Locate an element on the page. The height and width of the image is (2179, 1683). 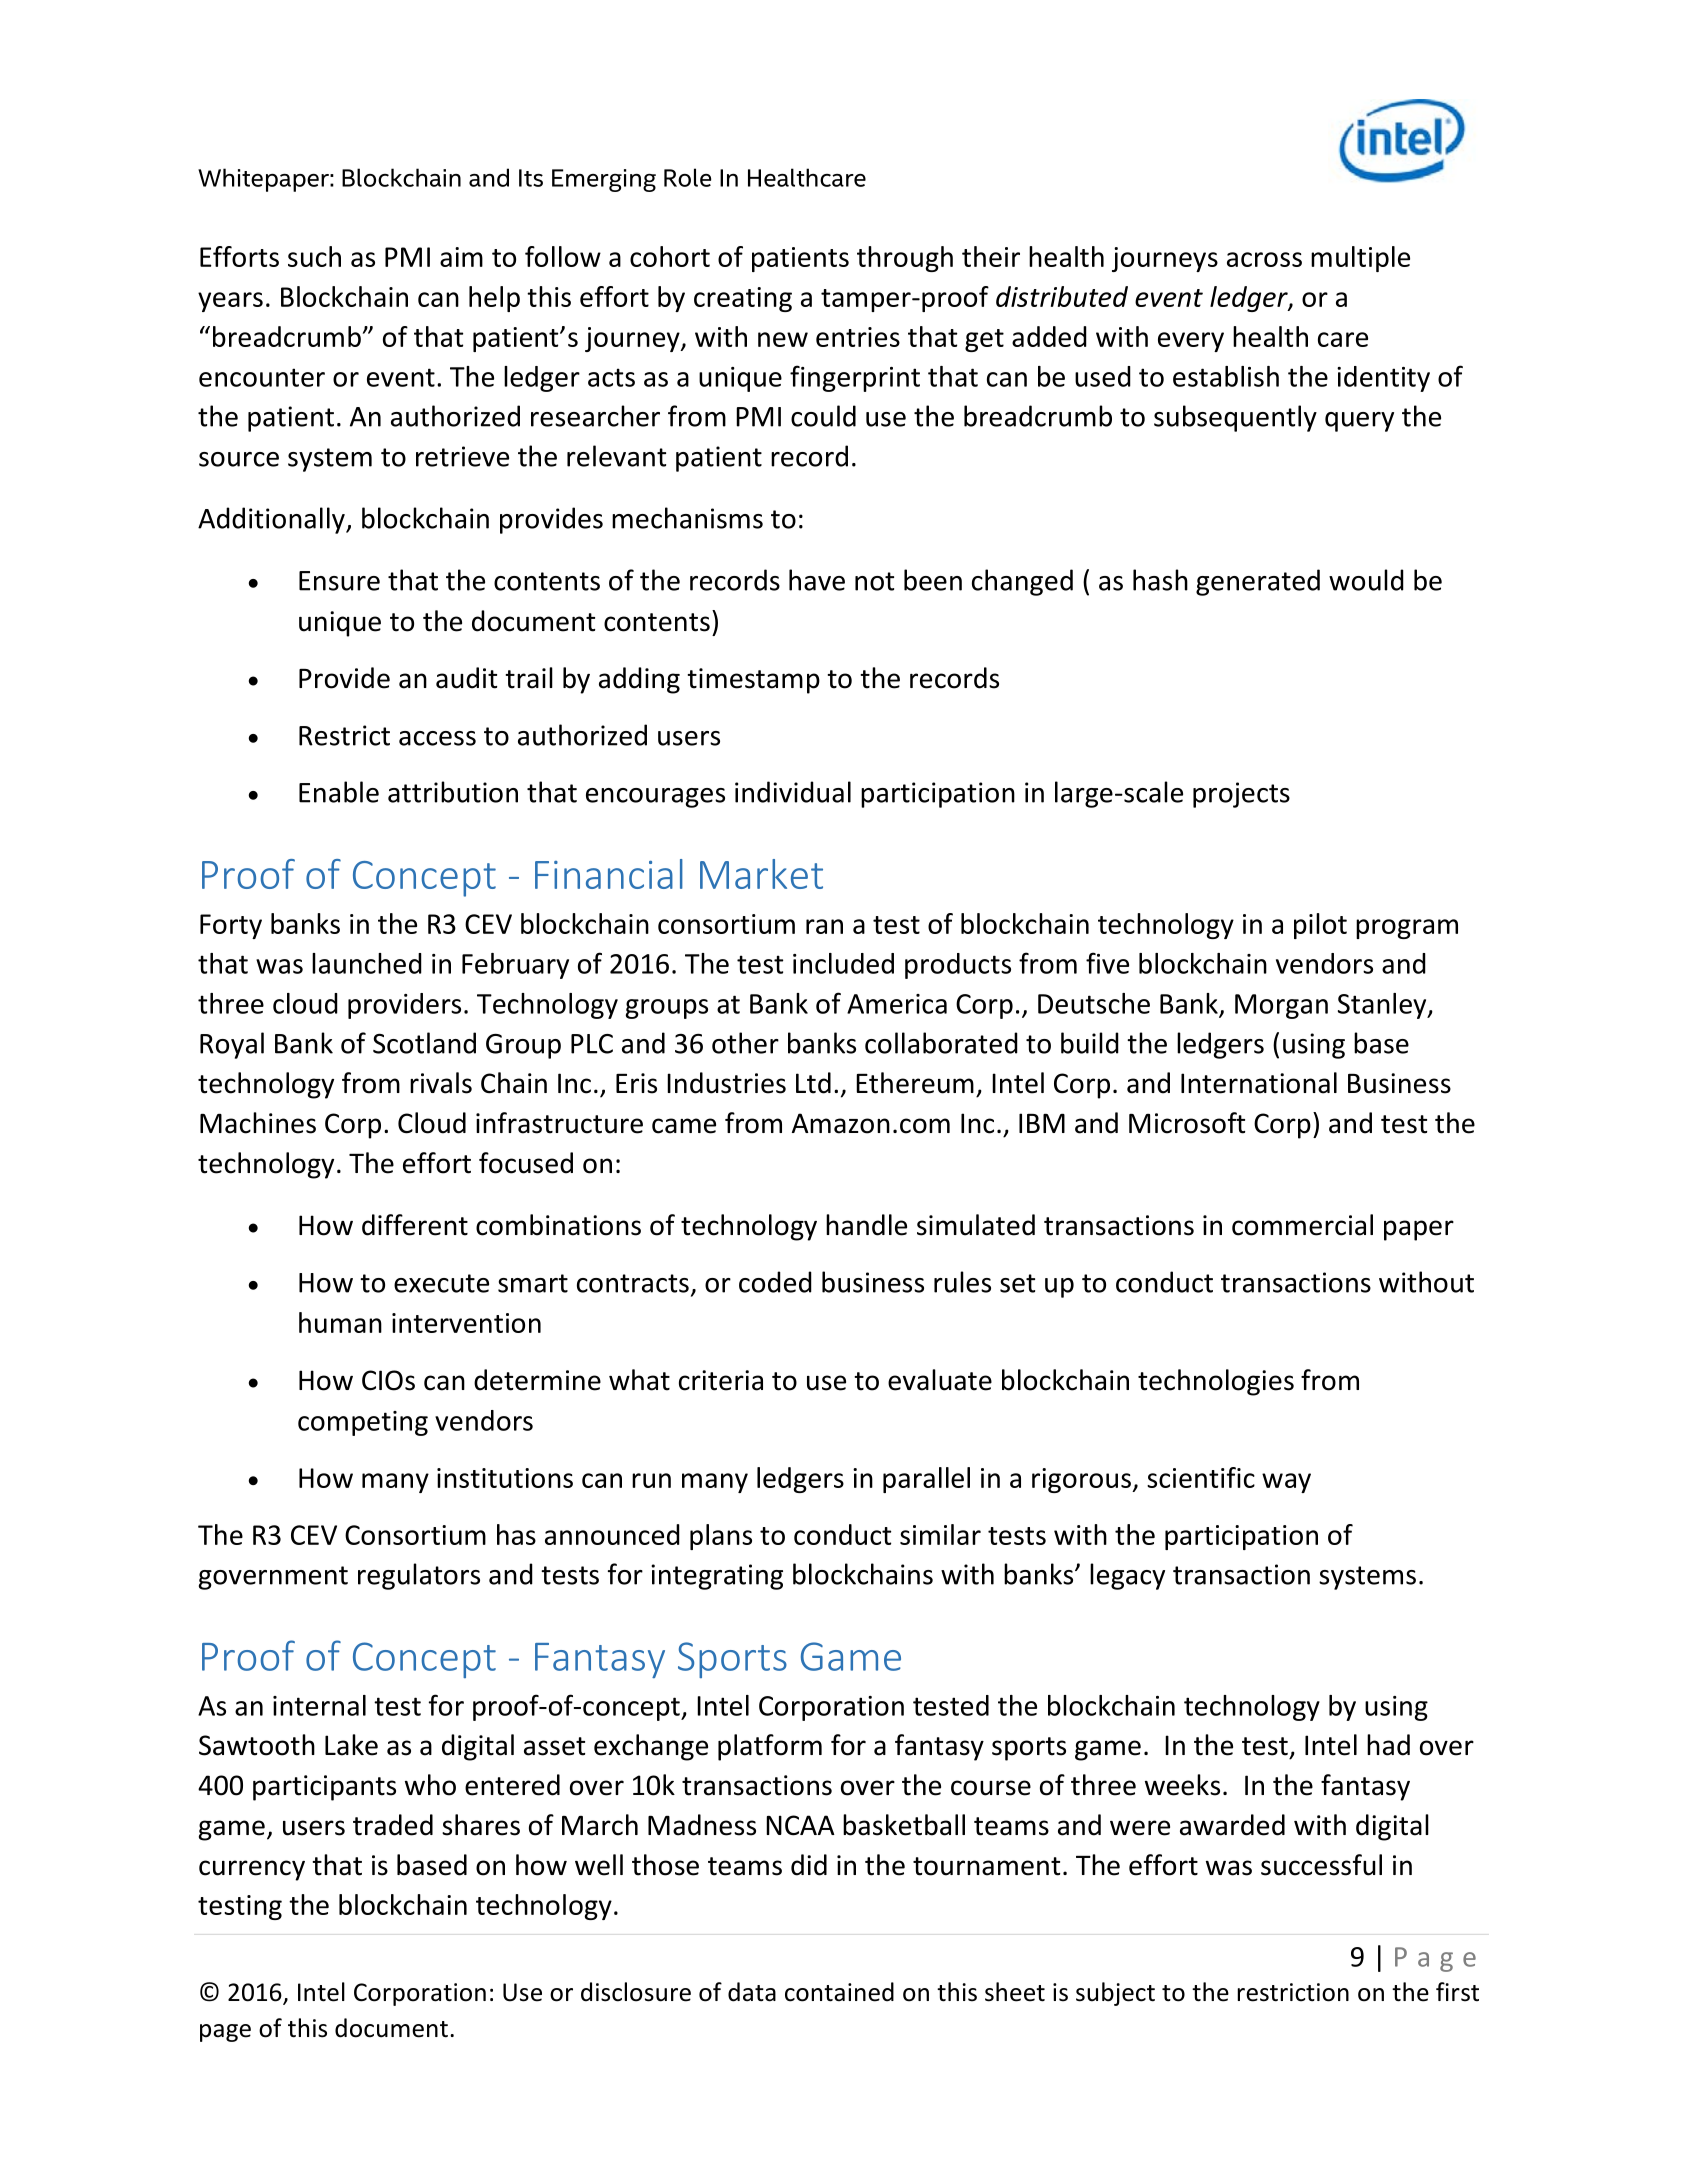
Ensure is located at coordinates (339, 581).
